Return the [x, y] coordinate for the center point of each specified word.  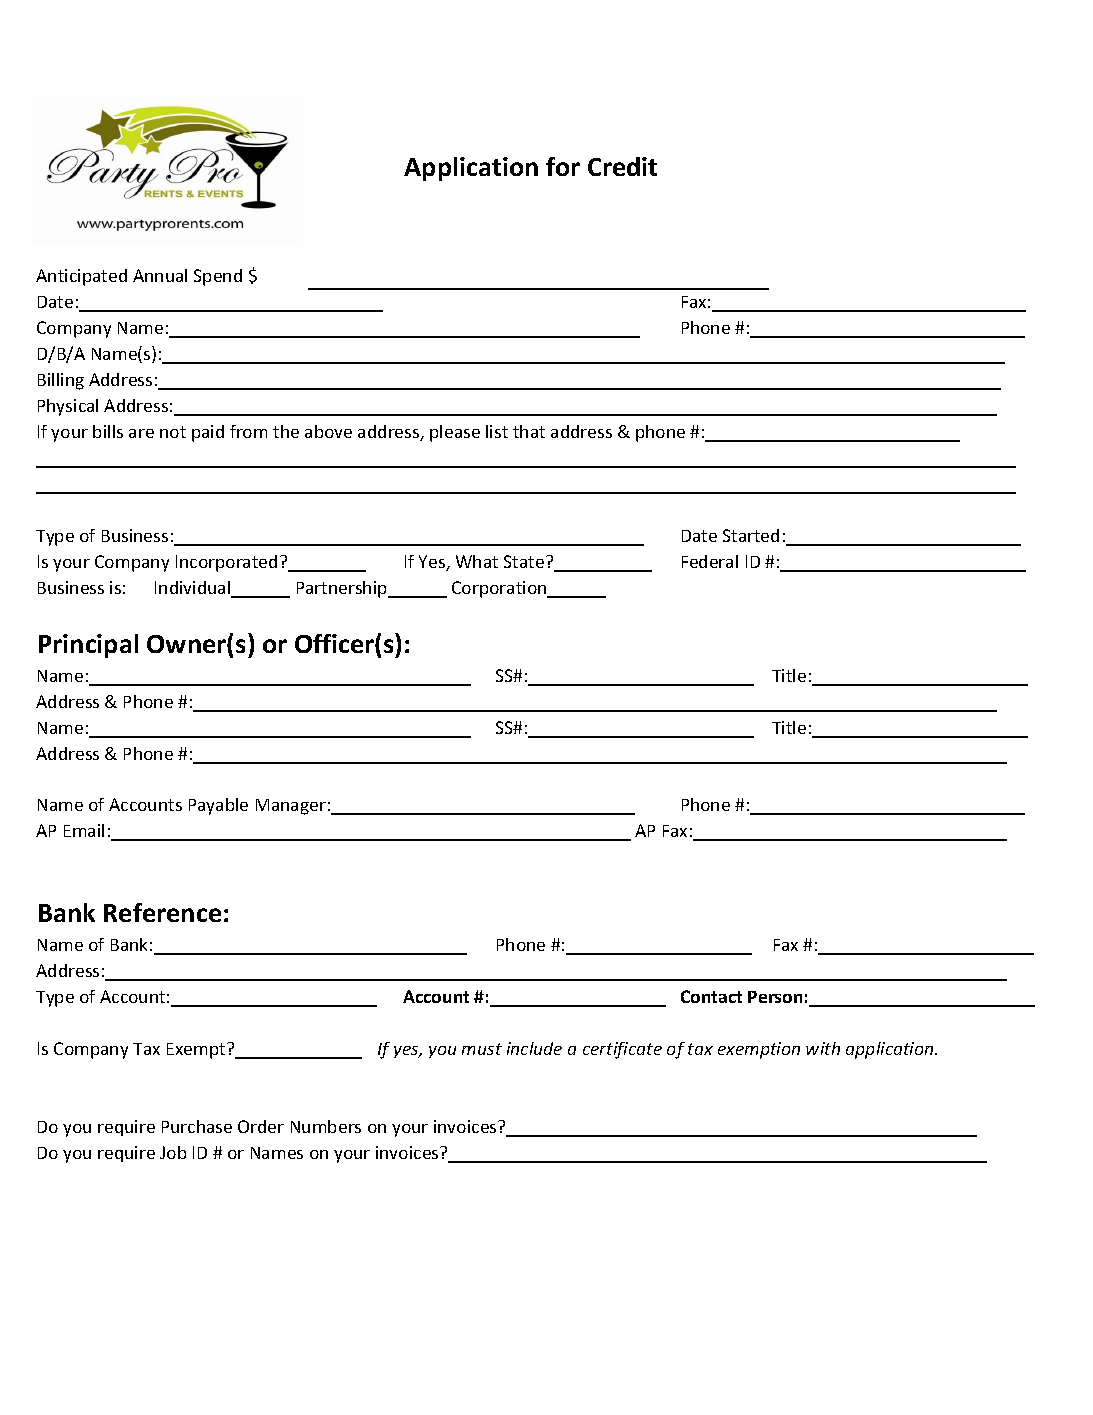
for [563, 166]
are [141, 433]
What [477, 561]
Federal [710, 561]
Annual [160, 275]
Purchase [197, 1126]
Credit [622, 166]
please [455, 433]
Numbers [326, 1126]
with [823, 1048]
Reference [162, 912]
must [482, 1049]
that [529, 431]
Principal [88, 646]
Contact [711, 996]
